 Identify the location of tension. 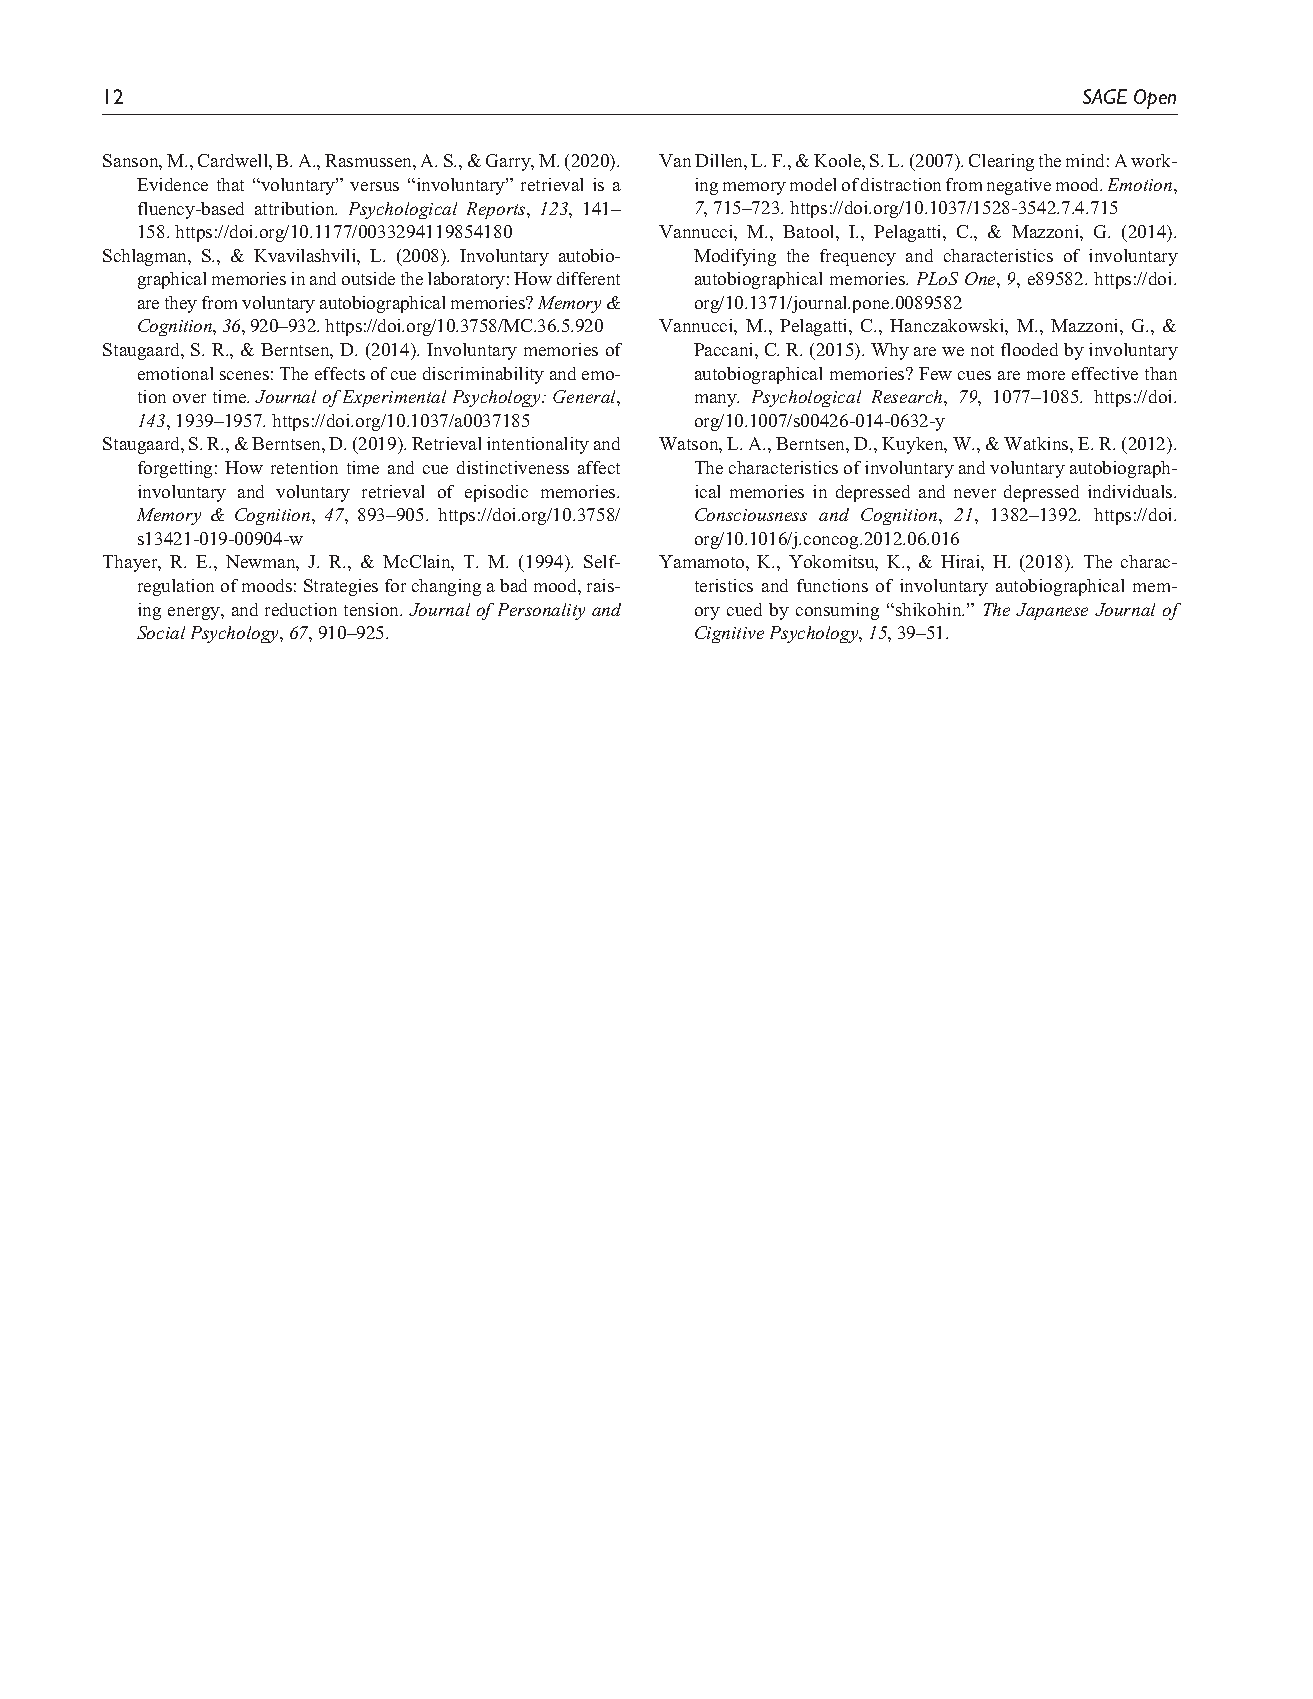
(373, 609).
